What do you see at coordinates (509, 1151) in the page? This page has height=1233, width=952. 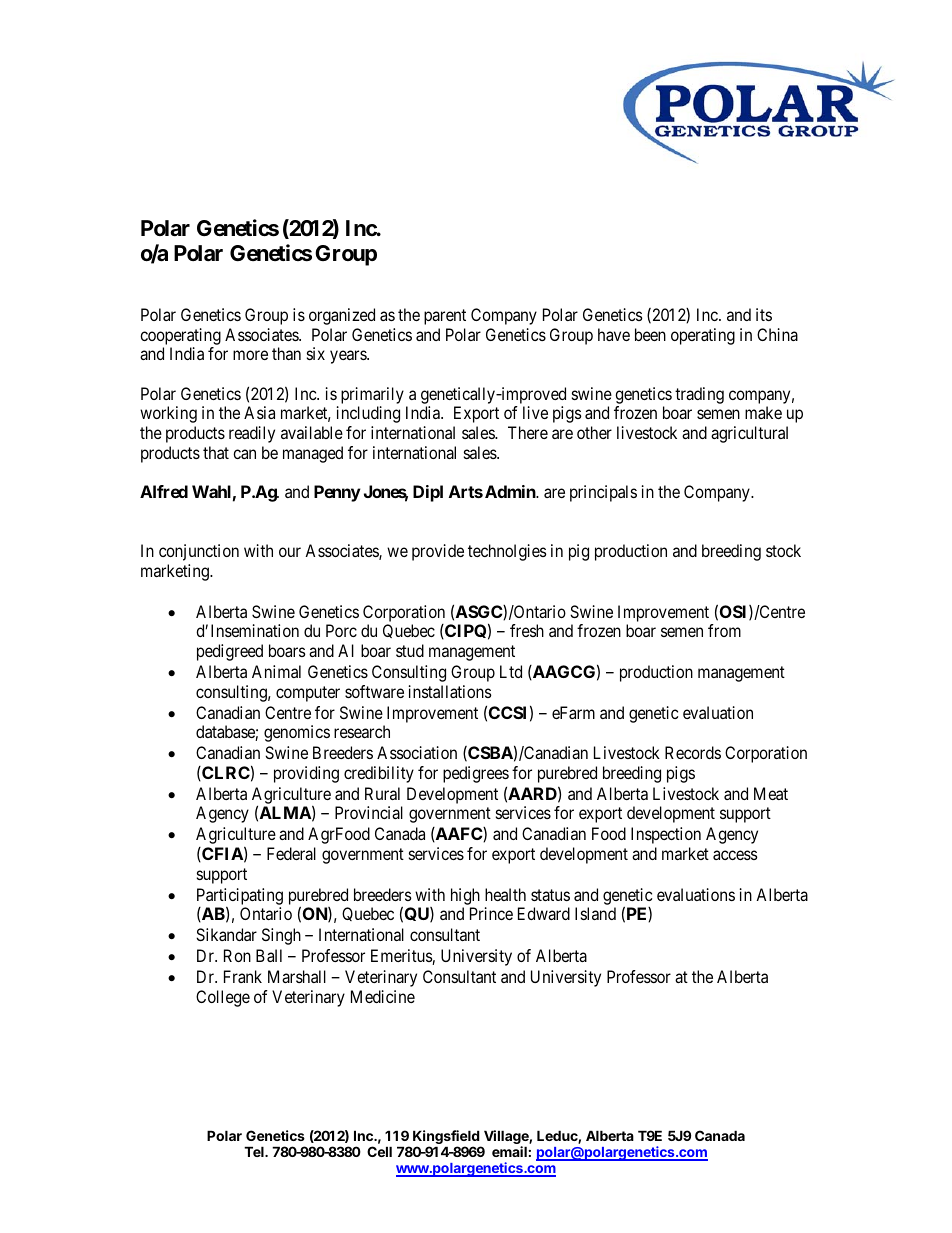 I see `email` at bounding box center [509, 1151].
